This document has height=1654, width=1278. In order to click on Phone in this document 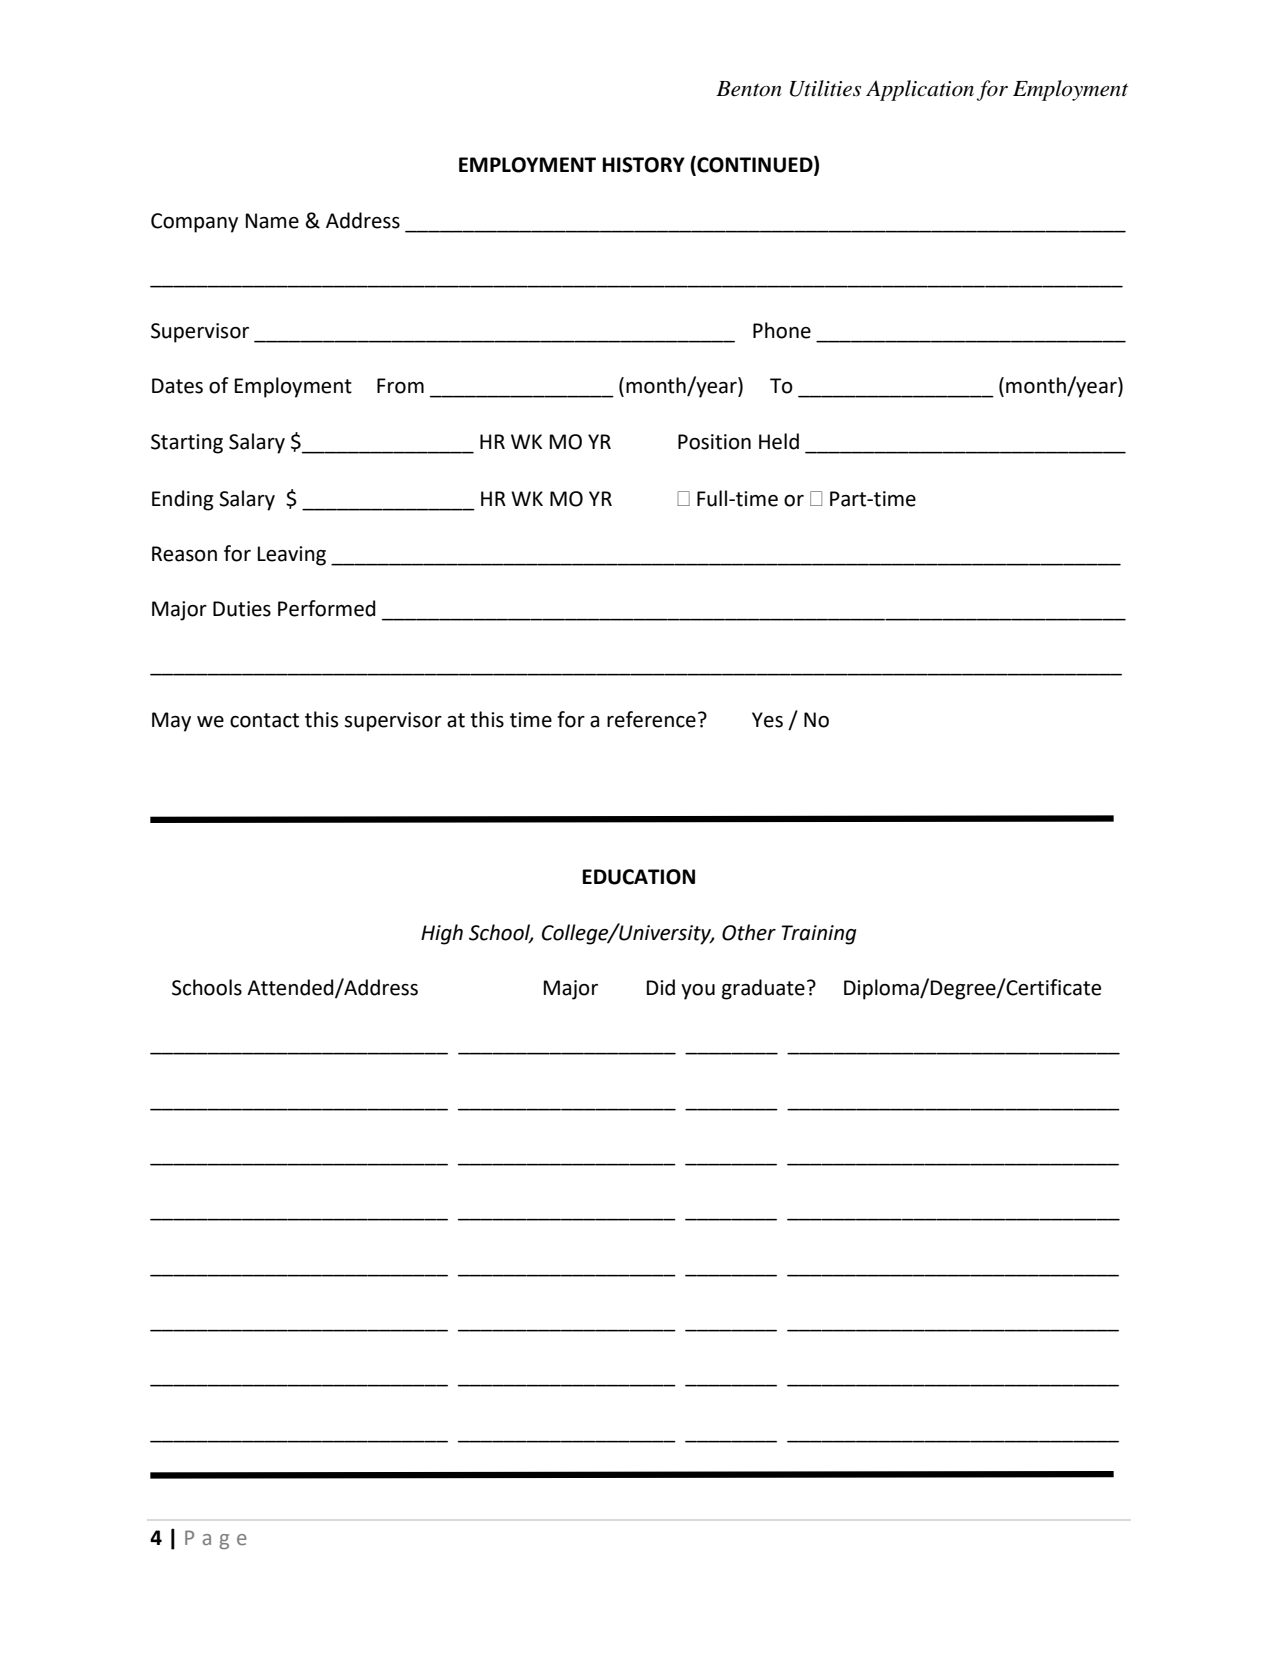, I will do `click(782, 330)`.
